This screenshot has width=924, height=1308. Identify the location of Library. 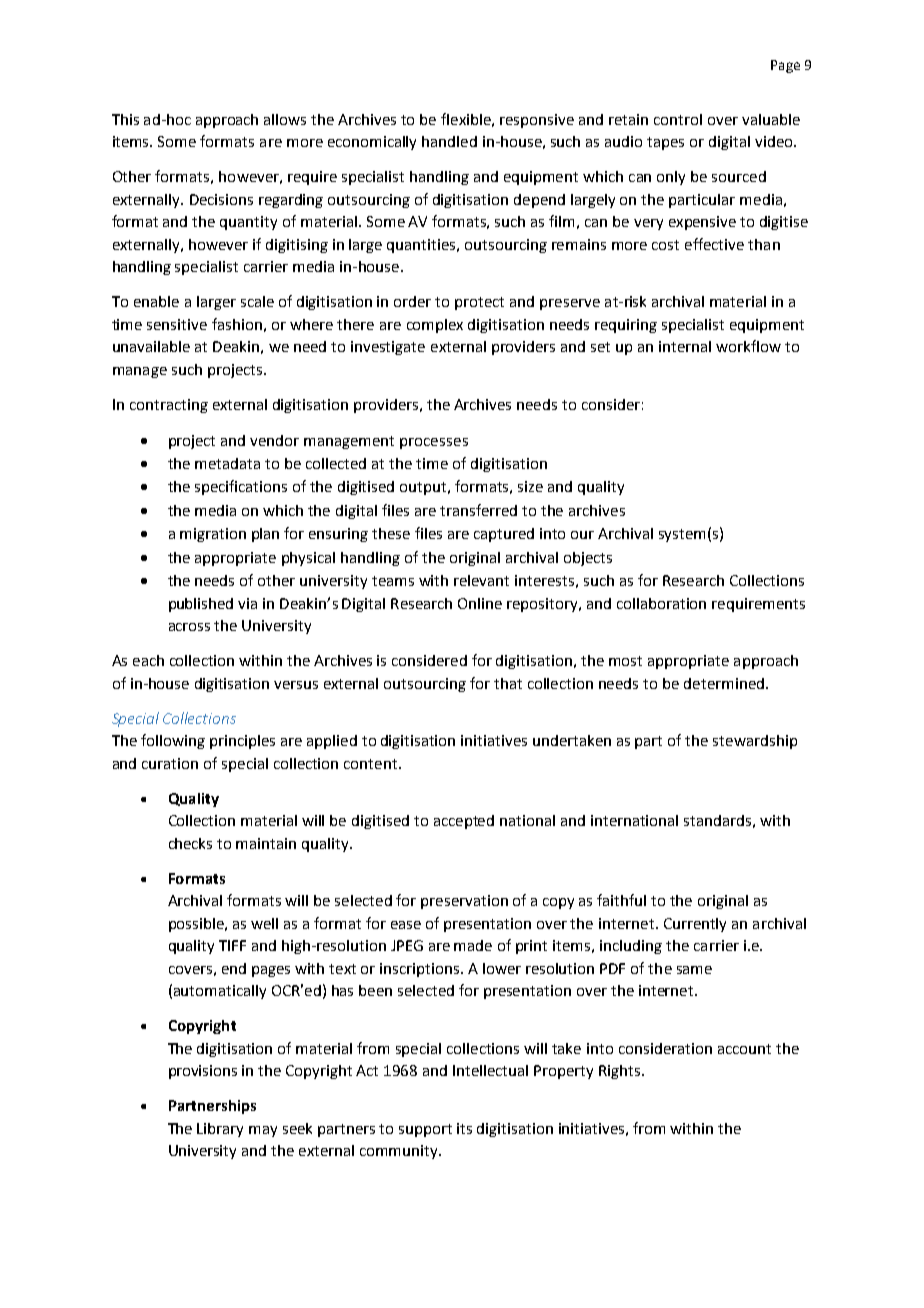
(220, 1130).
